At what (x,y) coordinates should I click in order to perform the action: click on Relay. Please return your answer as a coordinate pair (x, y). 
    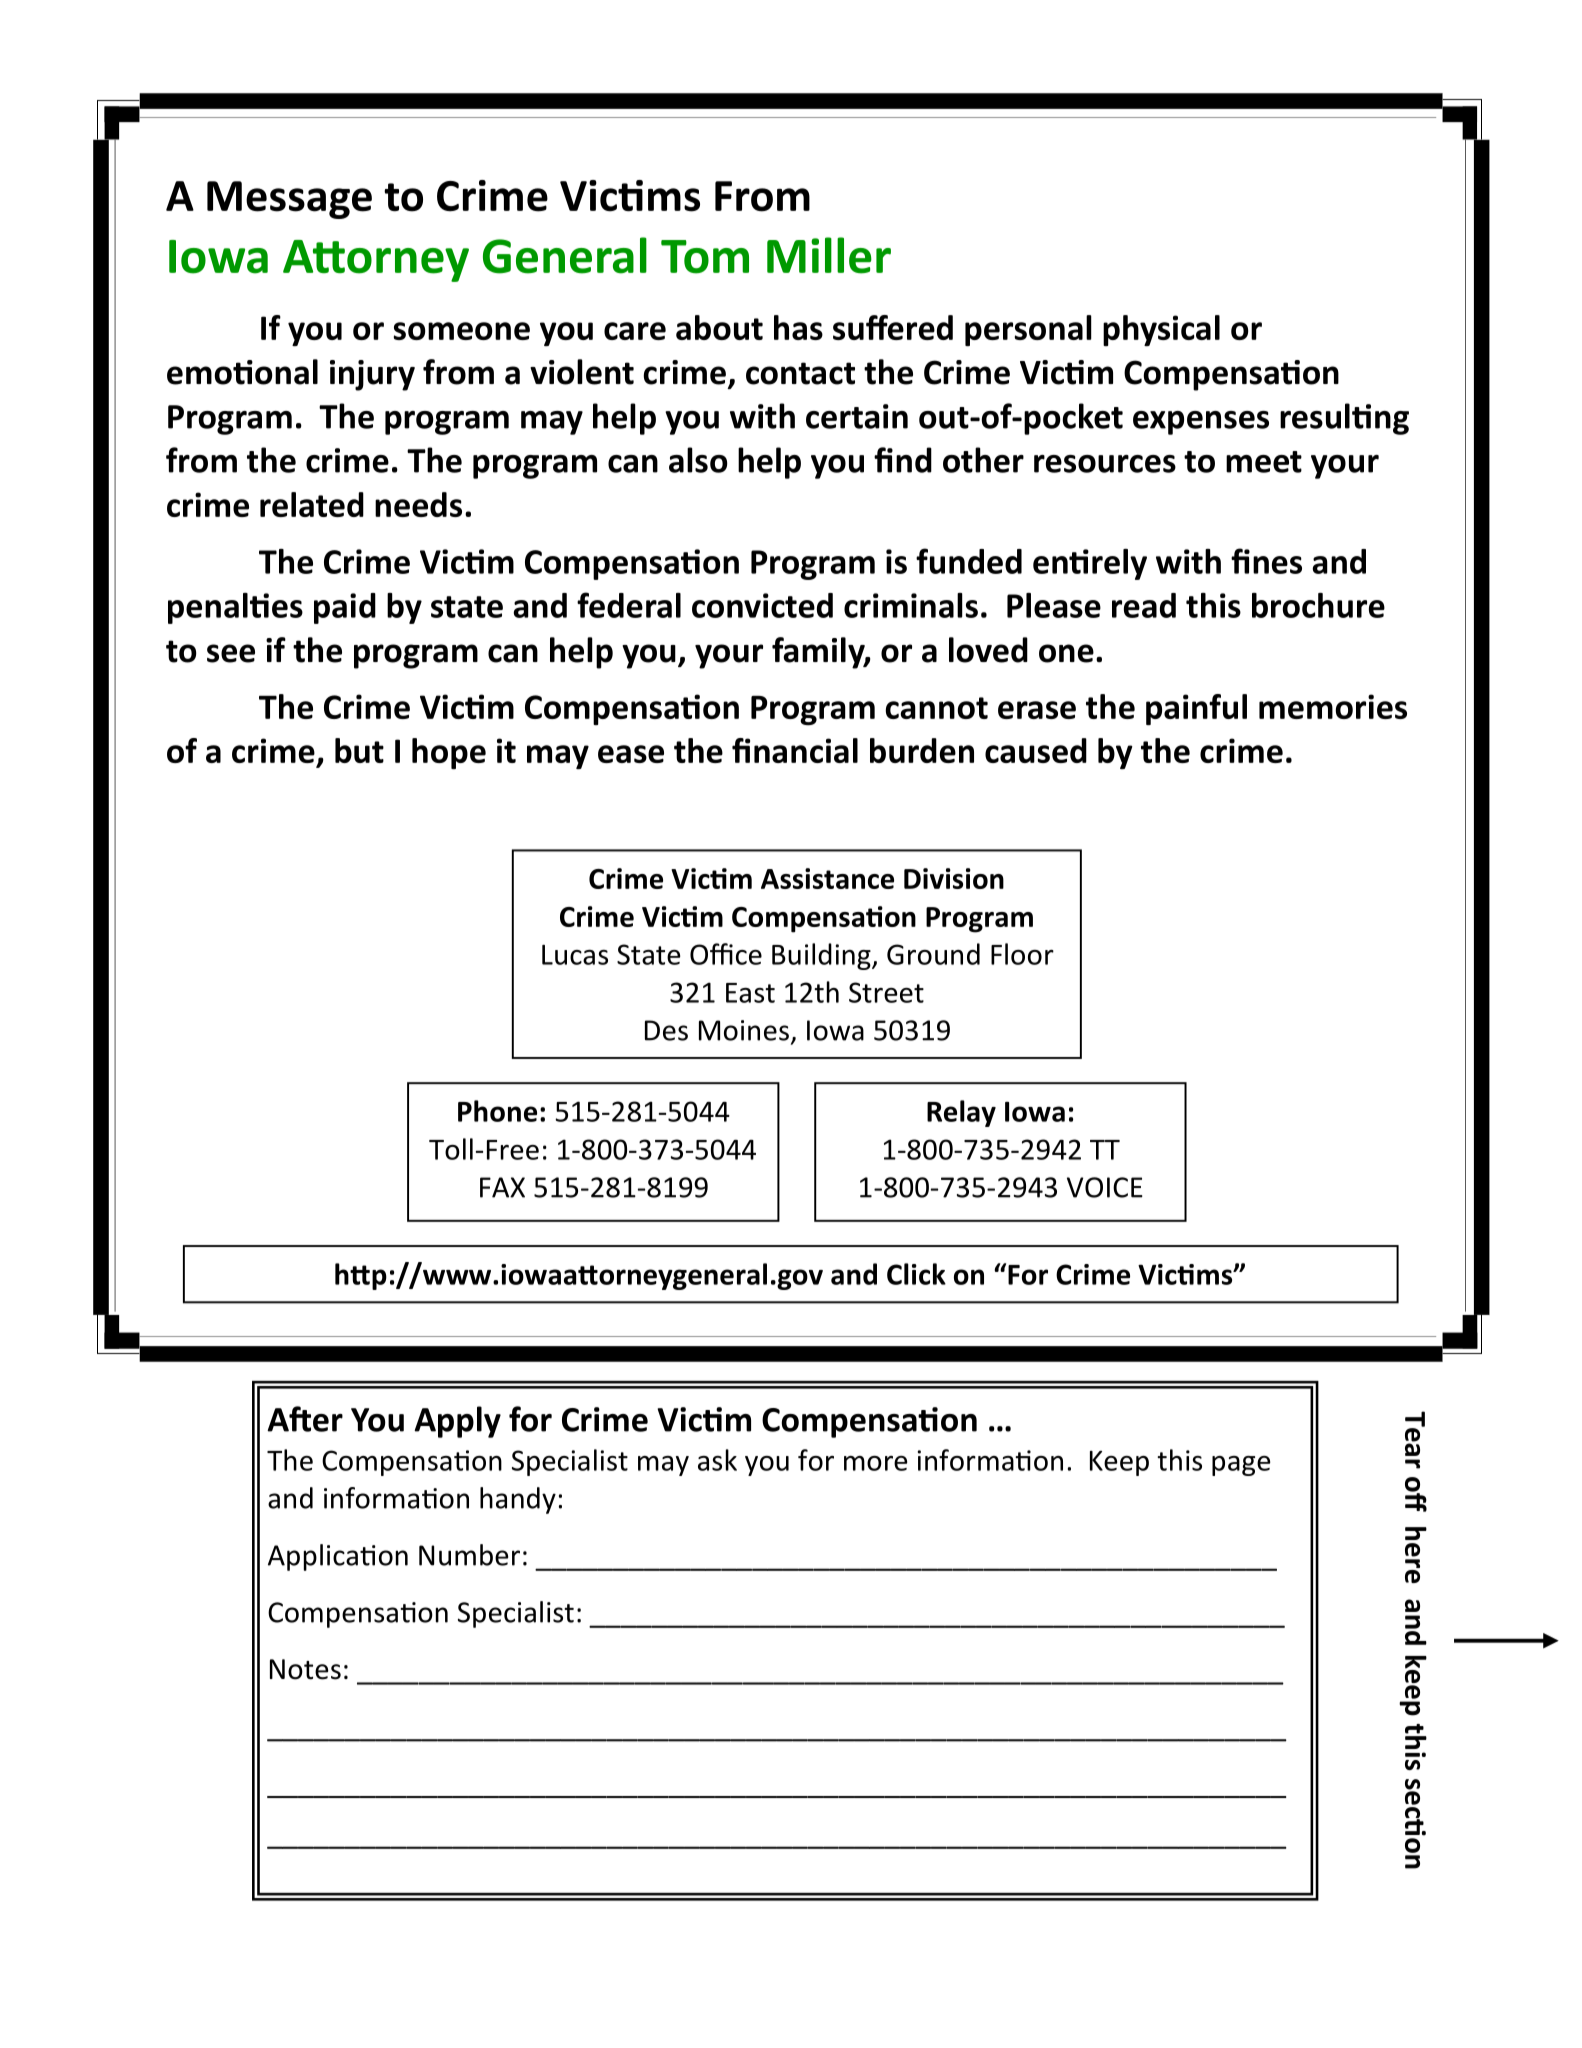
    Looking at the image, I should click on (961, 1113).
